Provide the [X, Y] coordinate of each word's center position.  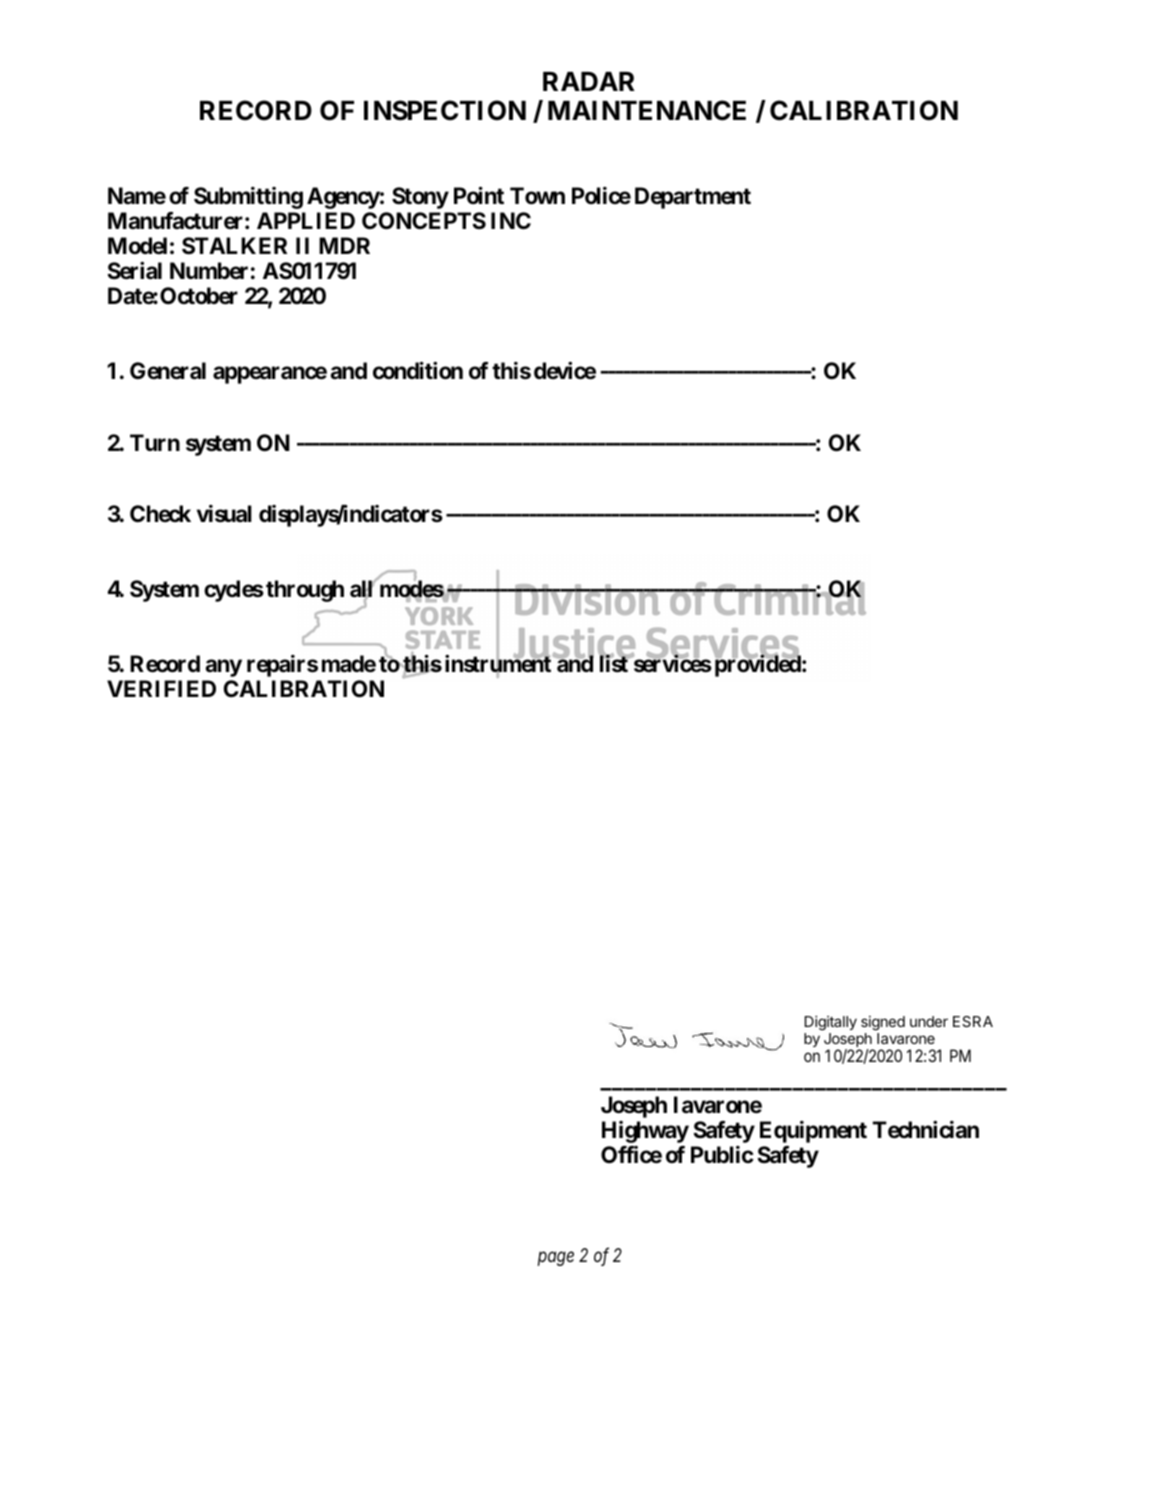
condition [418, 371]
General [168, 371]
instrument [498, 665]
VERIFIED [161, 688]
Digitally [831, 1023]
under [929, 1021]
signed [883, 1023]
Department [693, 198]
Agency [343, 198]
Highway [645, 1132]
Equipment [813, 1132]
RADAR [589, 81]
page [556, 1259]
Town [537, 196]
